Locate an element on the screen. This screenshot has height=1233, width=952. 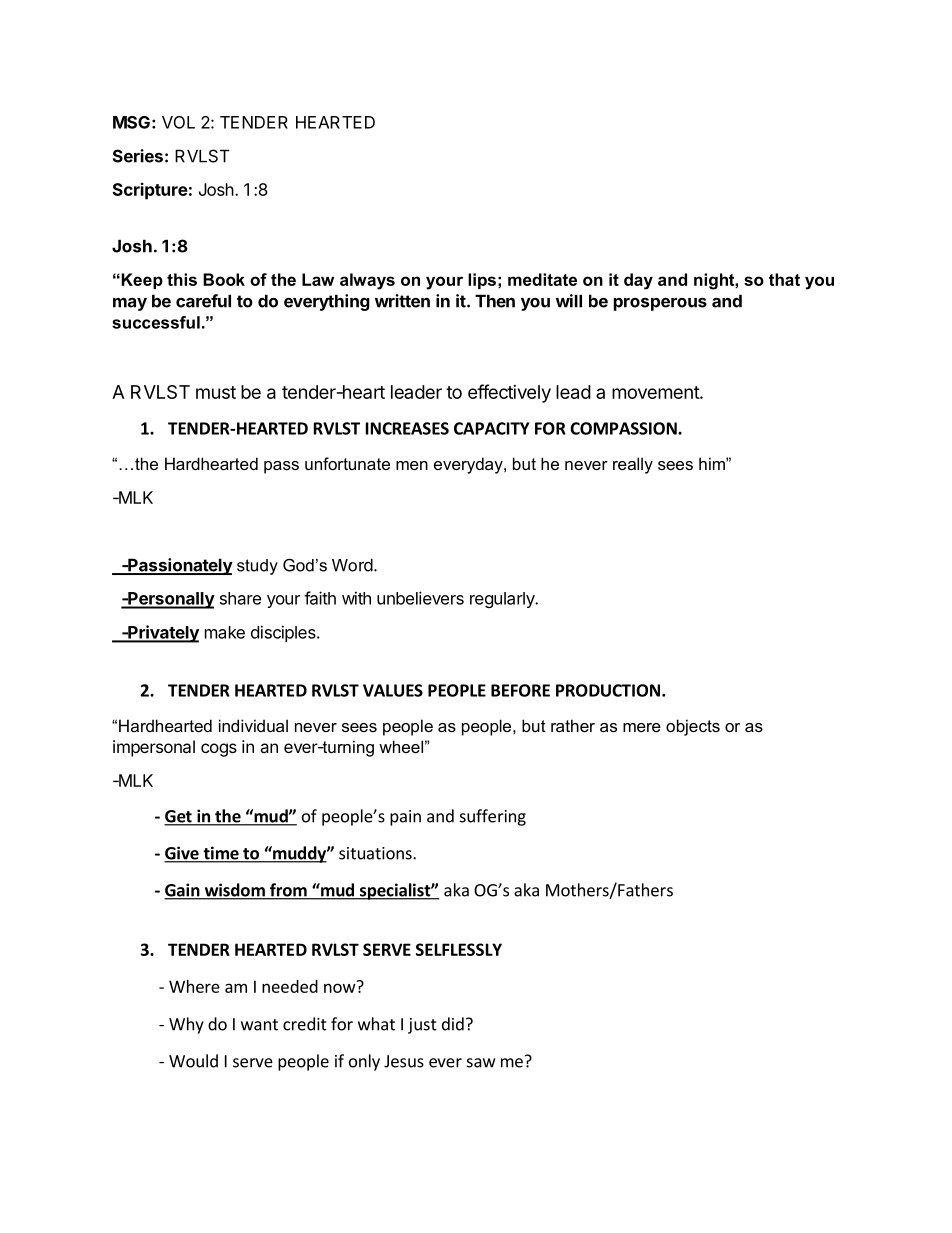
Why is located at coordinates (186, 1025).
